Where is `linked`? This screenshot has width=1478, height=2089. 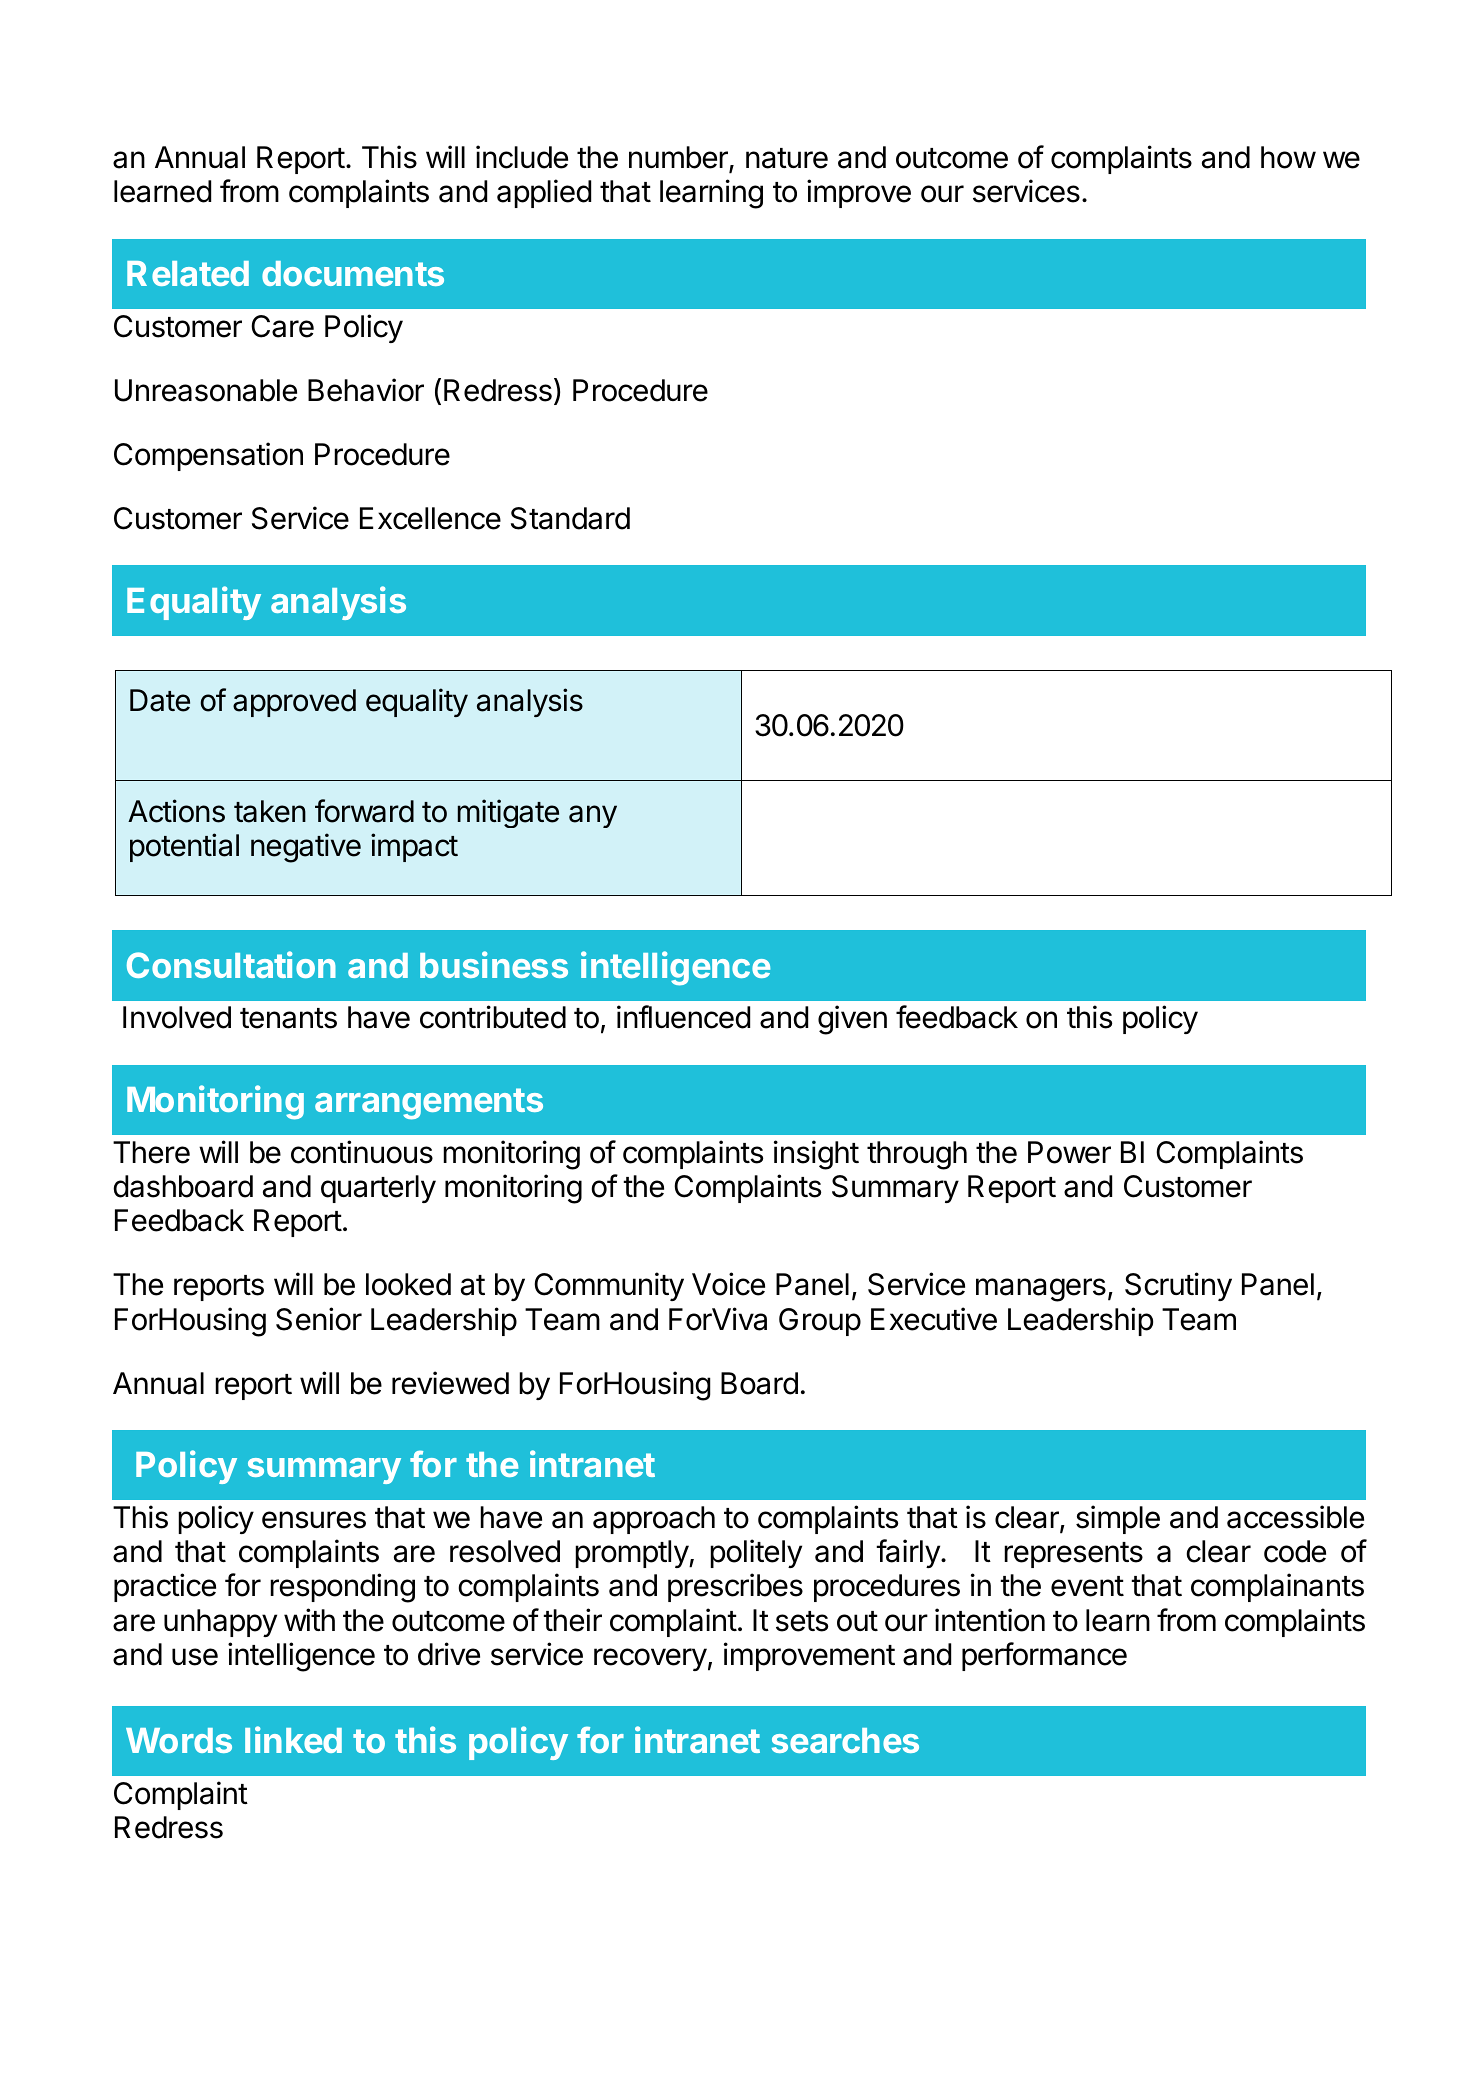
linked is located at coordinates (293, 1739).
